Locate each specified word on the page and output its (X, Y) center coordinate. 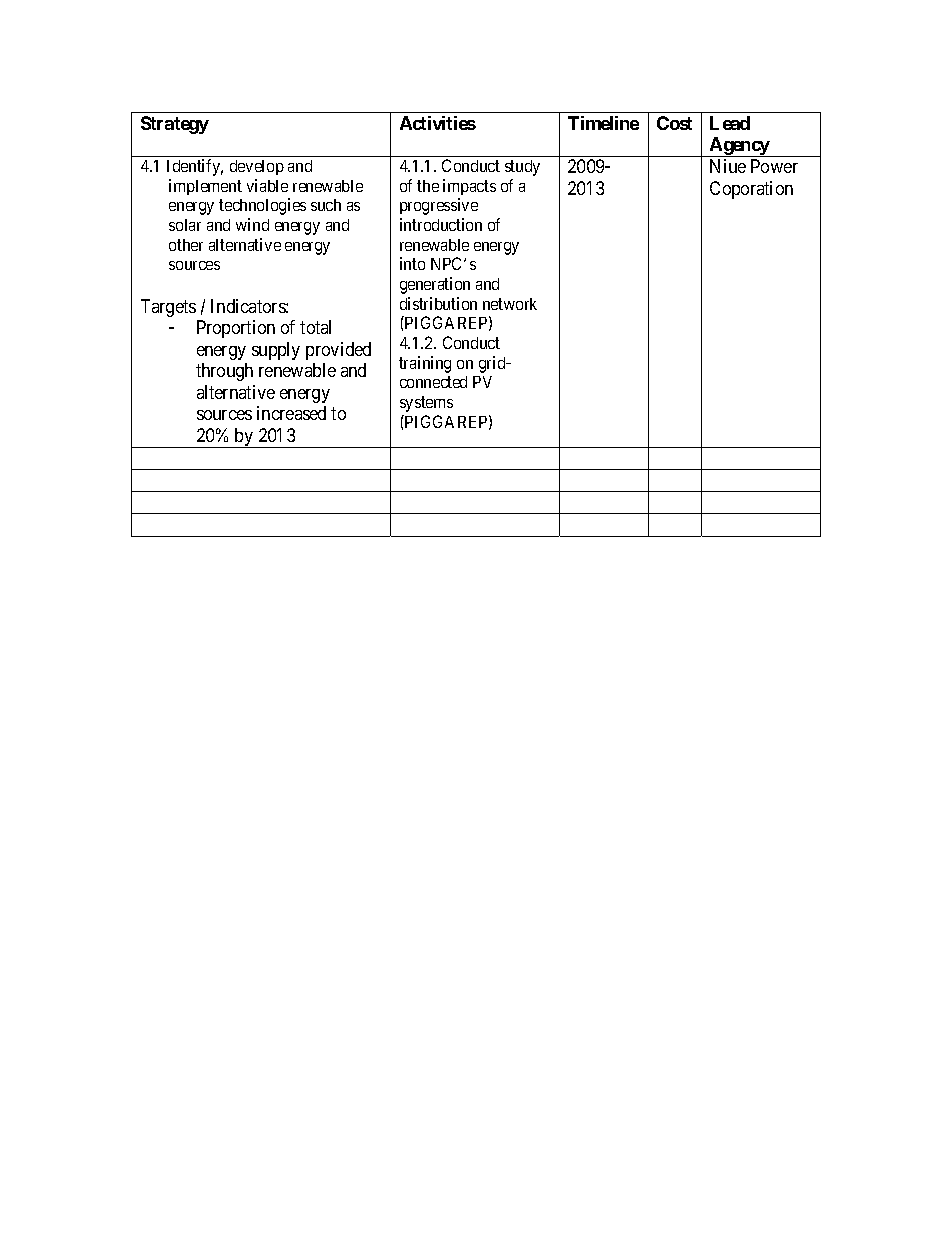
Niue (728, 166)
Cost (674, 123)
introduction (441, 224)
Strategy (175, 125)
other (186, 245)
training (425, 364)
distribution (438, 303)
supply (276, 351)
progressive (439, 206)
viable (267, 185)
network (510, 304)
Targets (168, 308)
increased (291, 413)
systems (426, 404)
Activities (438, 123)
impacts (469, 187)
